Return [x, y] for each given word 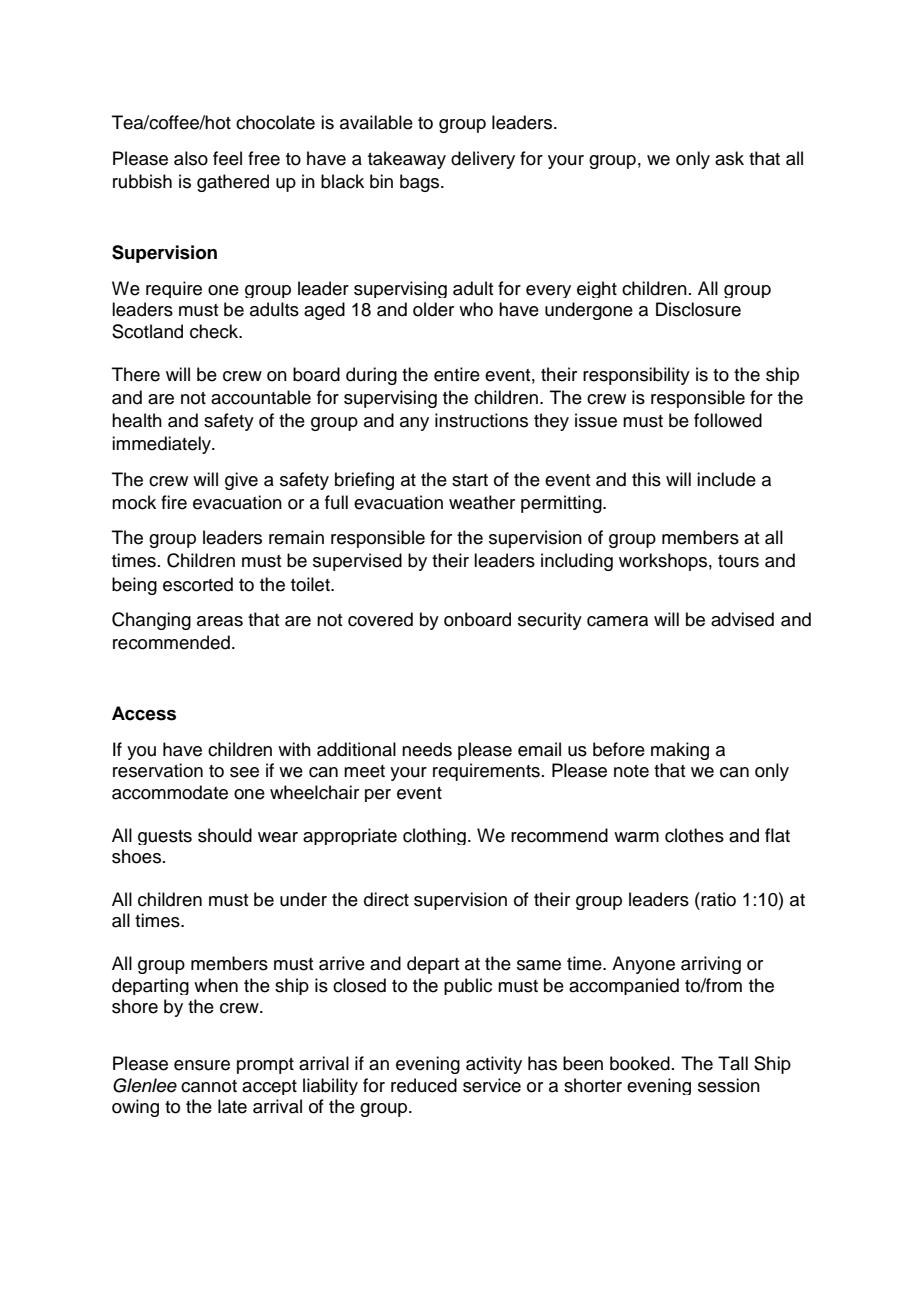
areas [220, 621]
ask [729, 158]
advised [742, 619]
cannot [209, 1086]
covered [380, 619]
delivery [483, 160]
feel [227, 158]
